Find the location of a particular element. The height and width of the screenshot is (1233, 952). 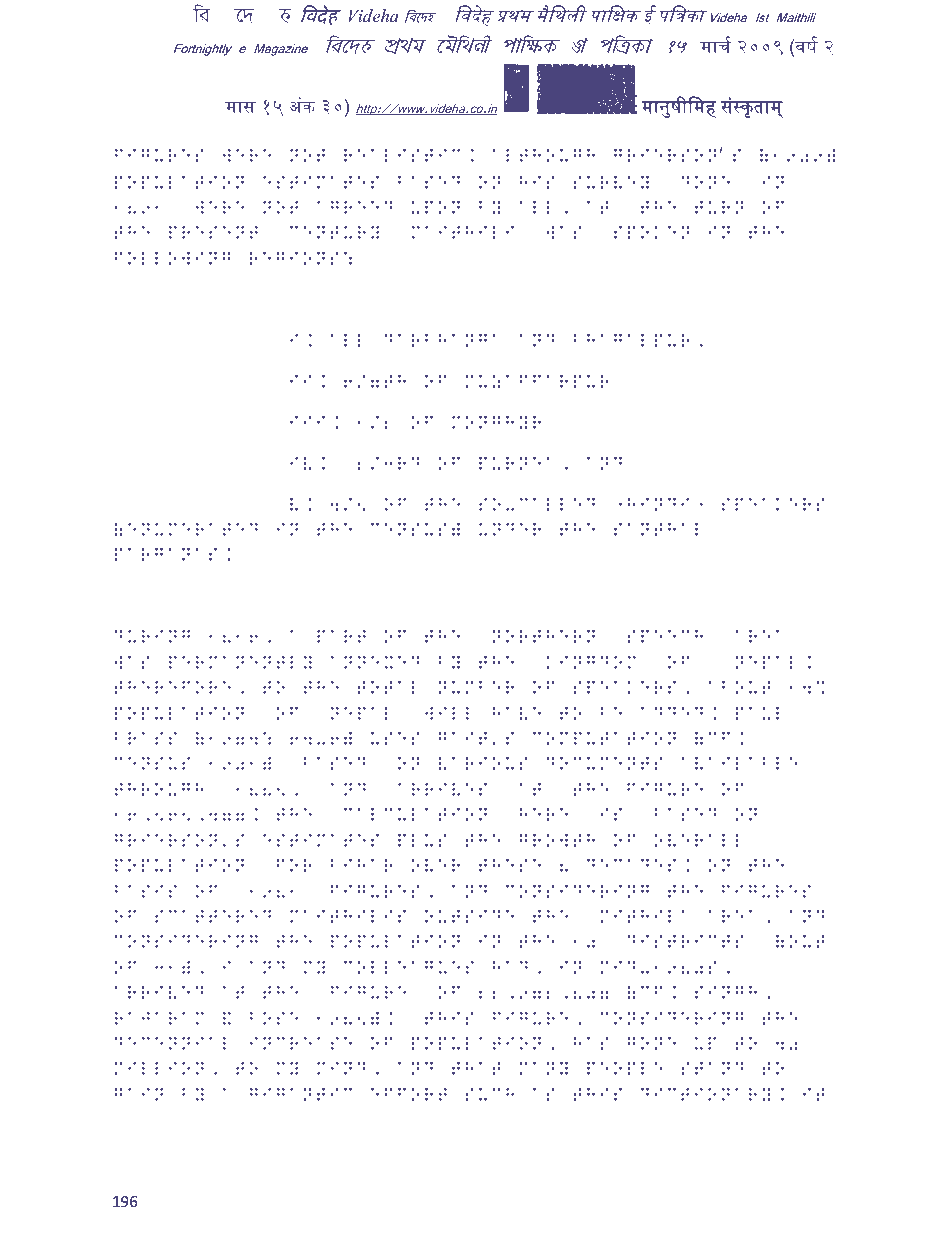

PRESENT is located at coordinates (213, 232).
